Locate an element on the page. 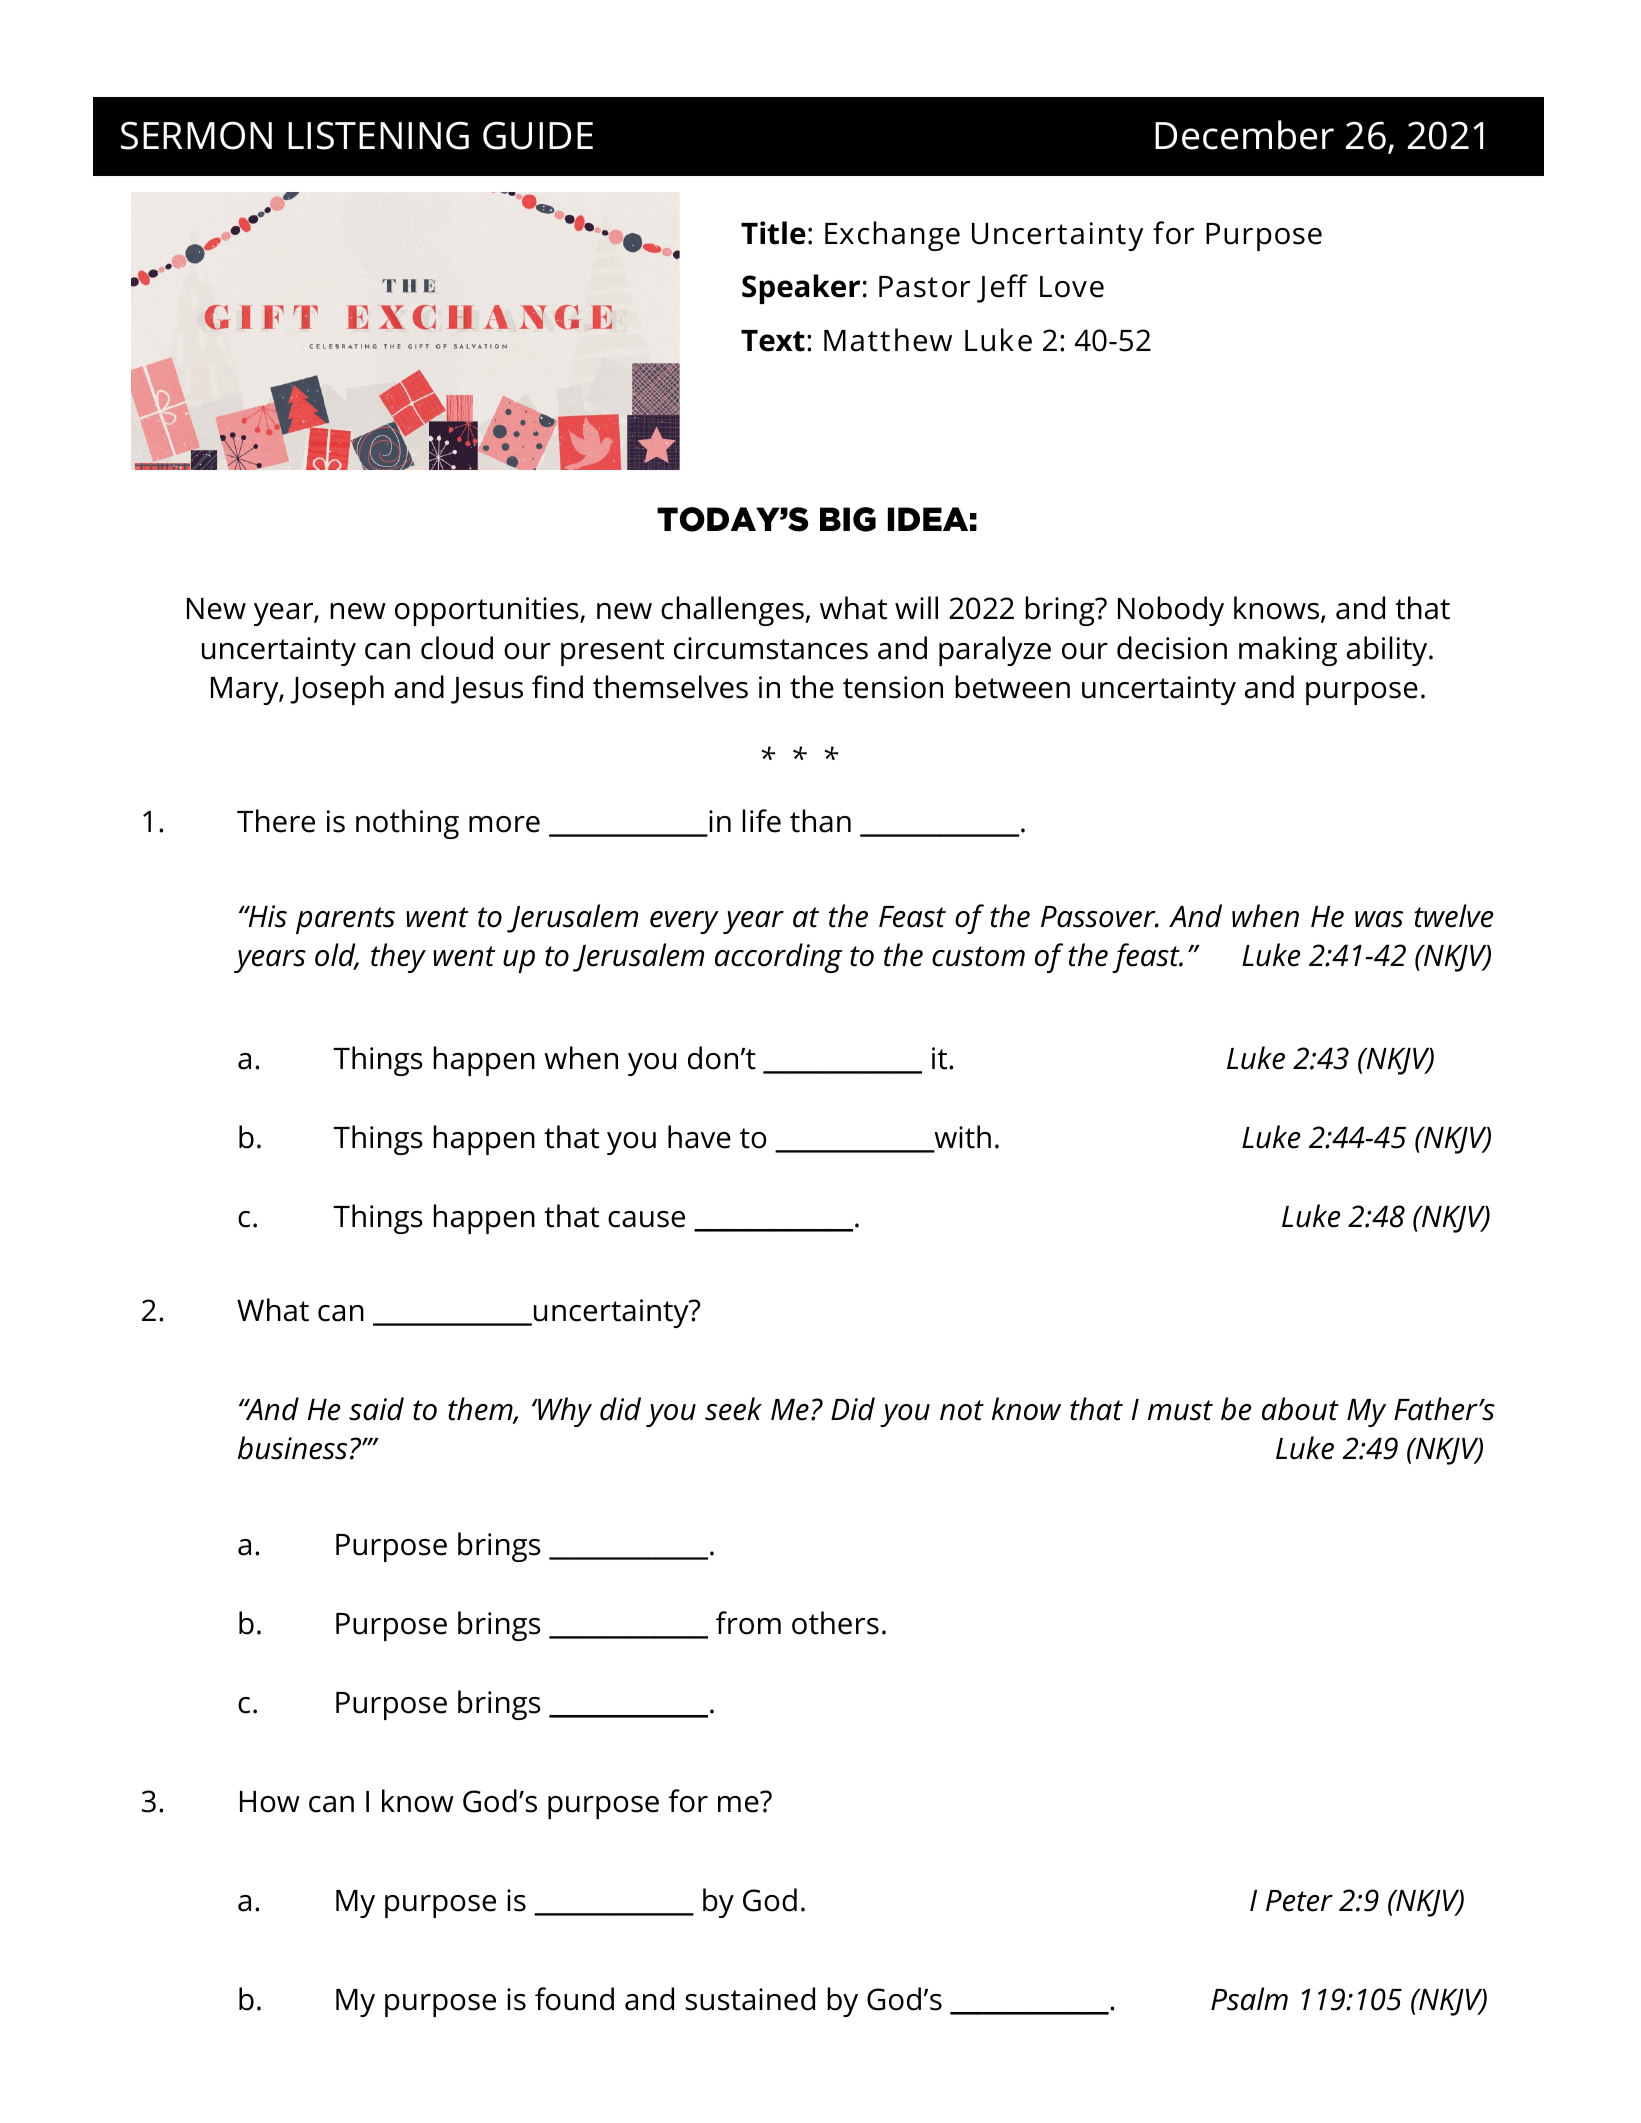 The image size is (1641, 2123). according is located at coordinates (779, 958).
